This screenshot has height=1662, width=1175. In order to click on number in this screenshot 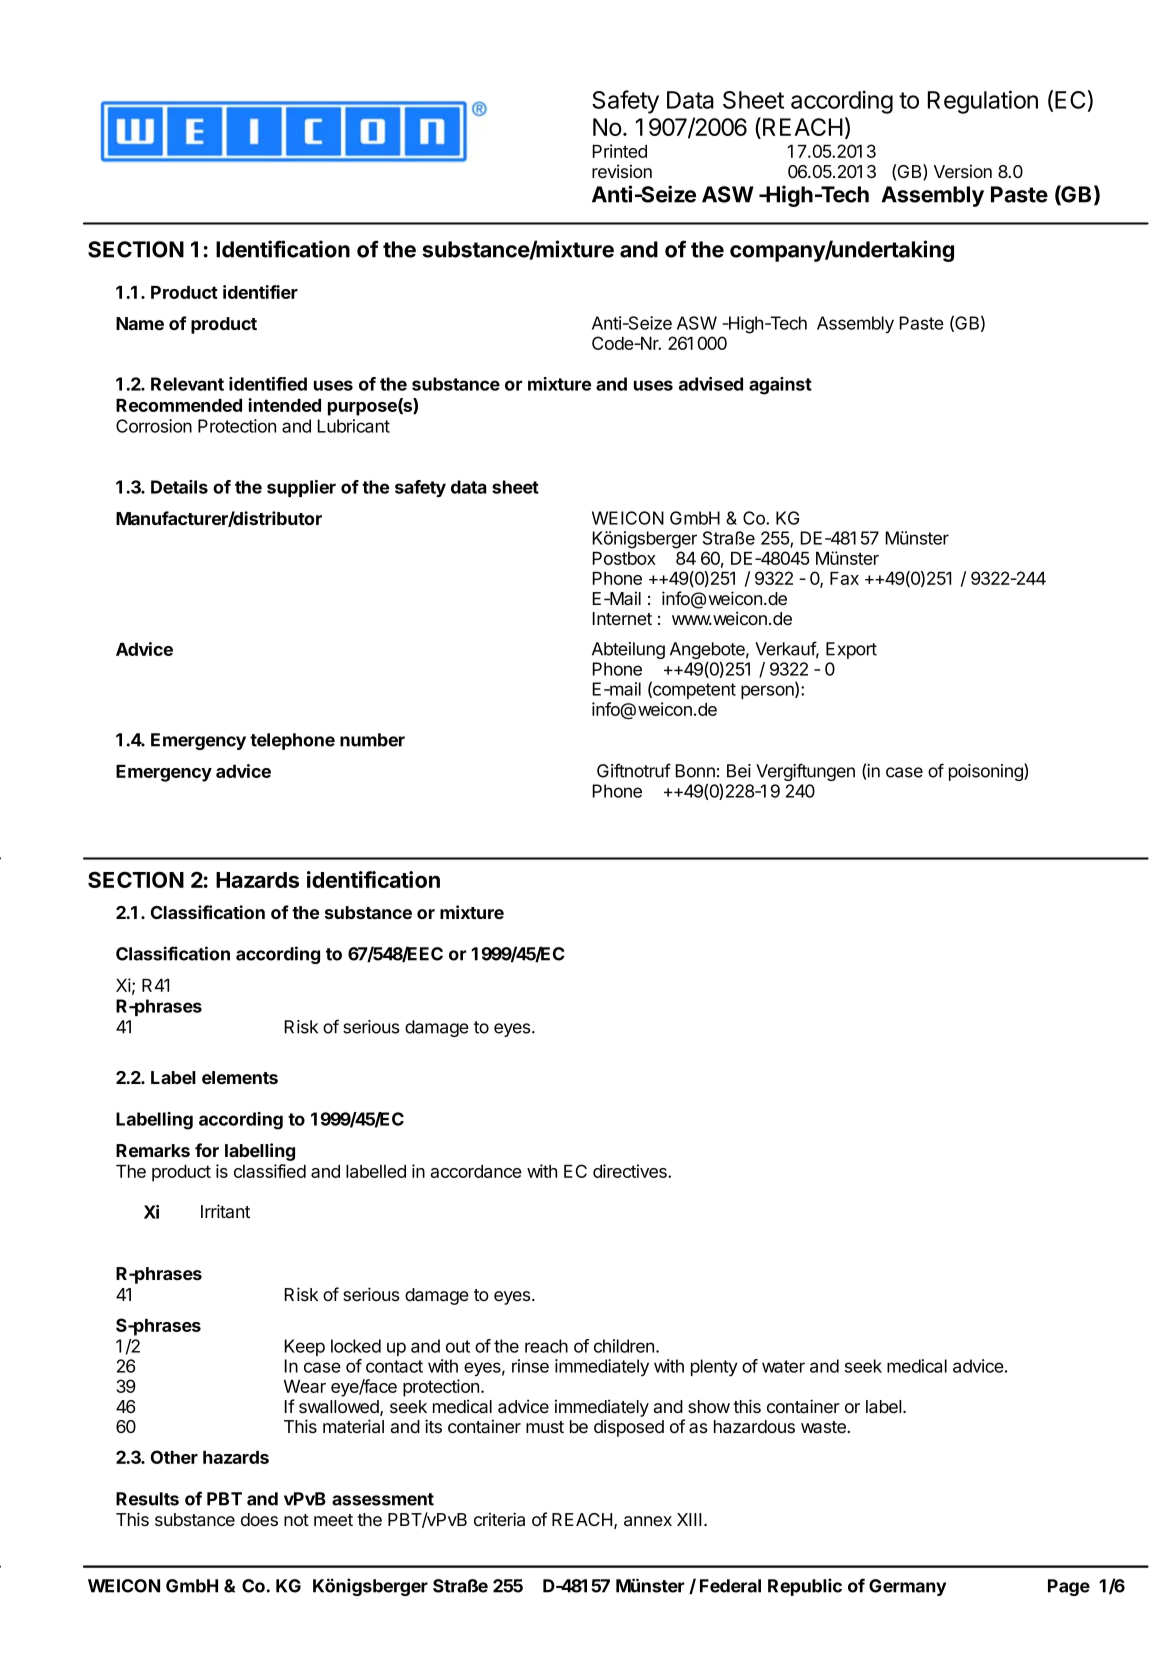, I will do `click(372, 740)`.
